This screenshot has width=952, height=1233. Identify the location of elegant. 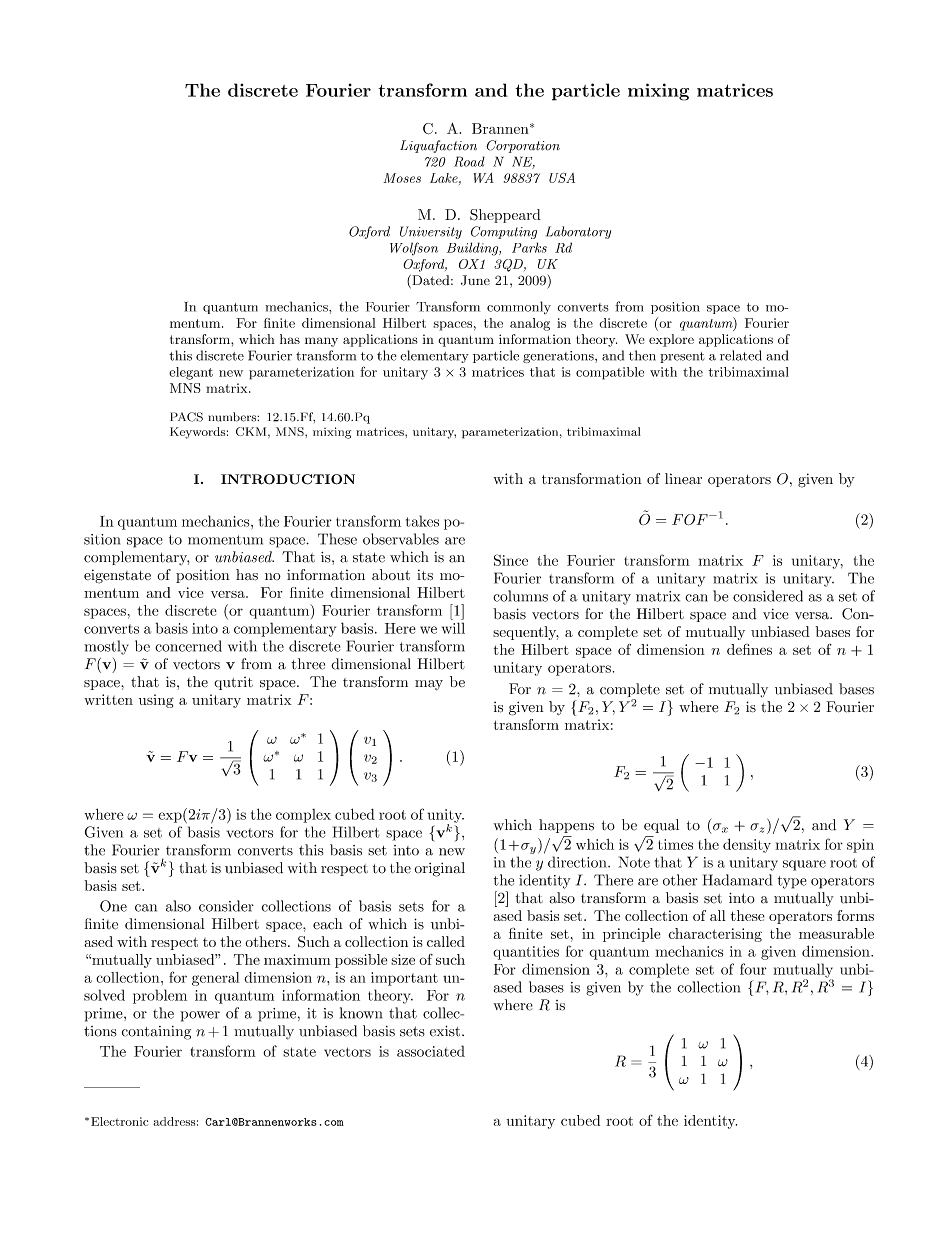
(191, 373).
